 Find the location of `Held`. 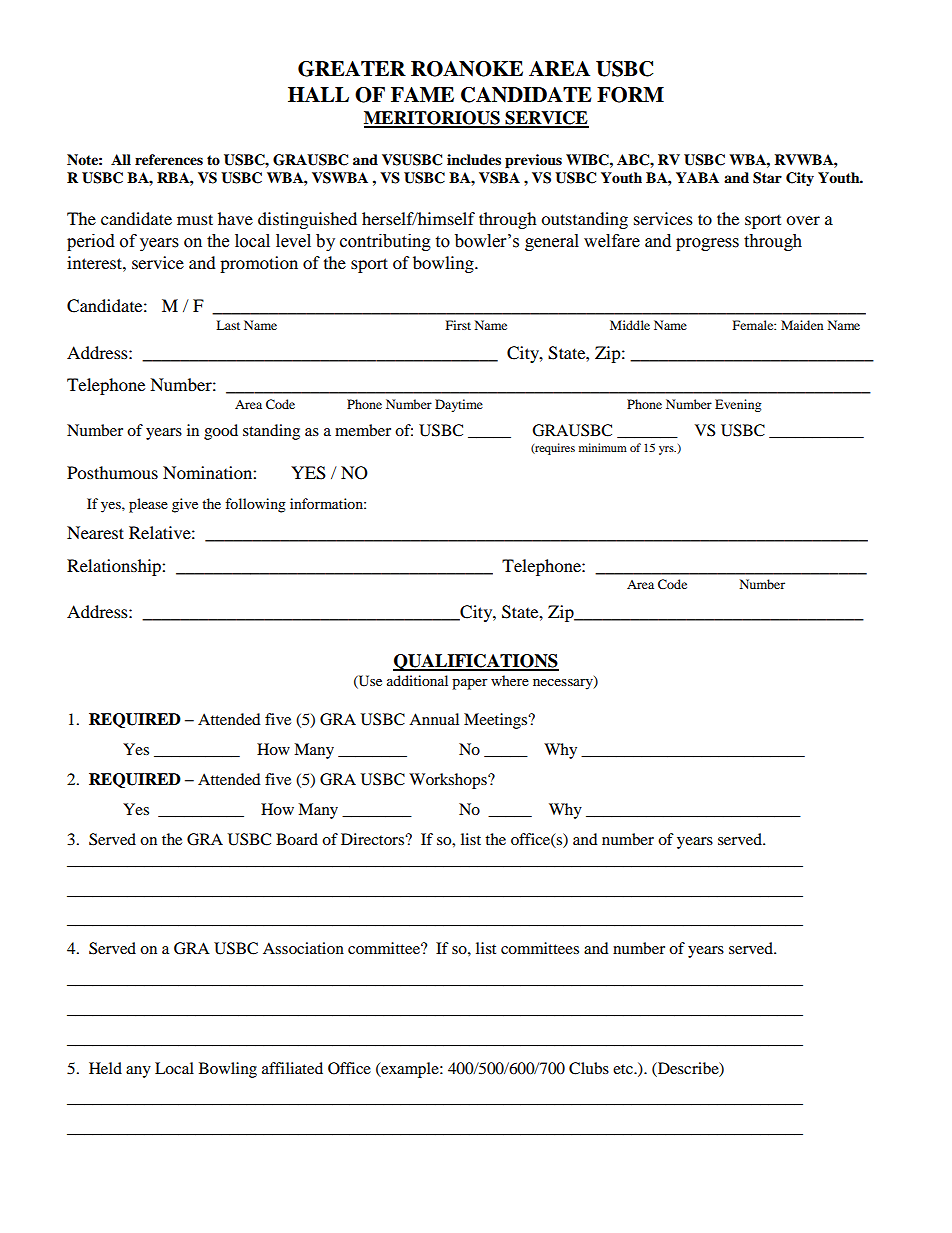

Held is located at coordinates (105, 1068).
